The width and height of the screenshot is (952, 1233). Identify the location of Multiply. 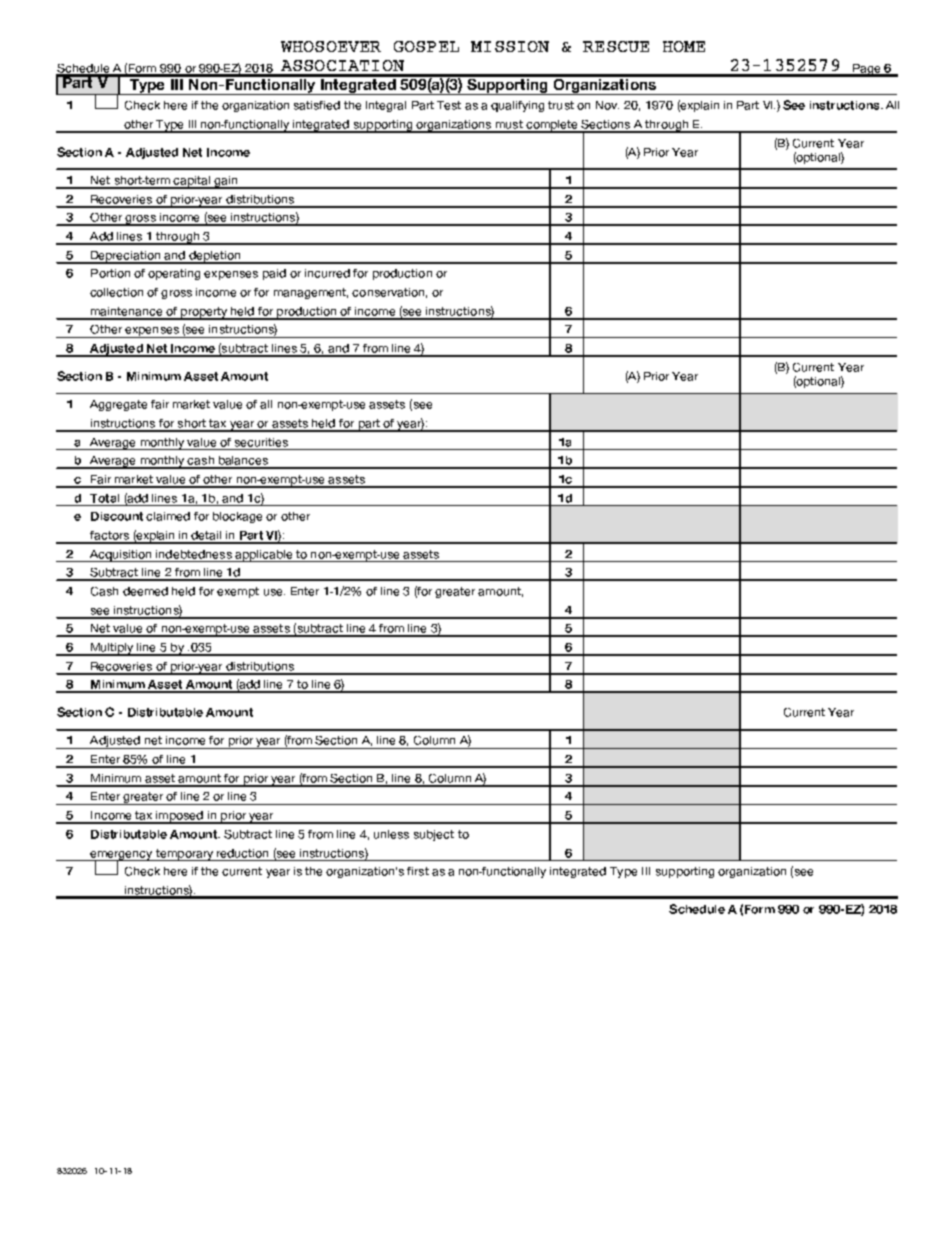
(112, 649).
